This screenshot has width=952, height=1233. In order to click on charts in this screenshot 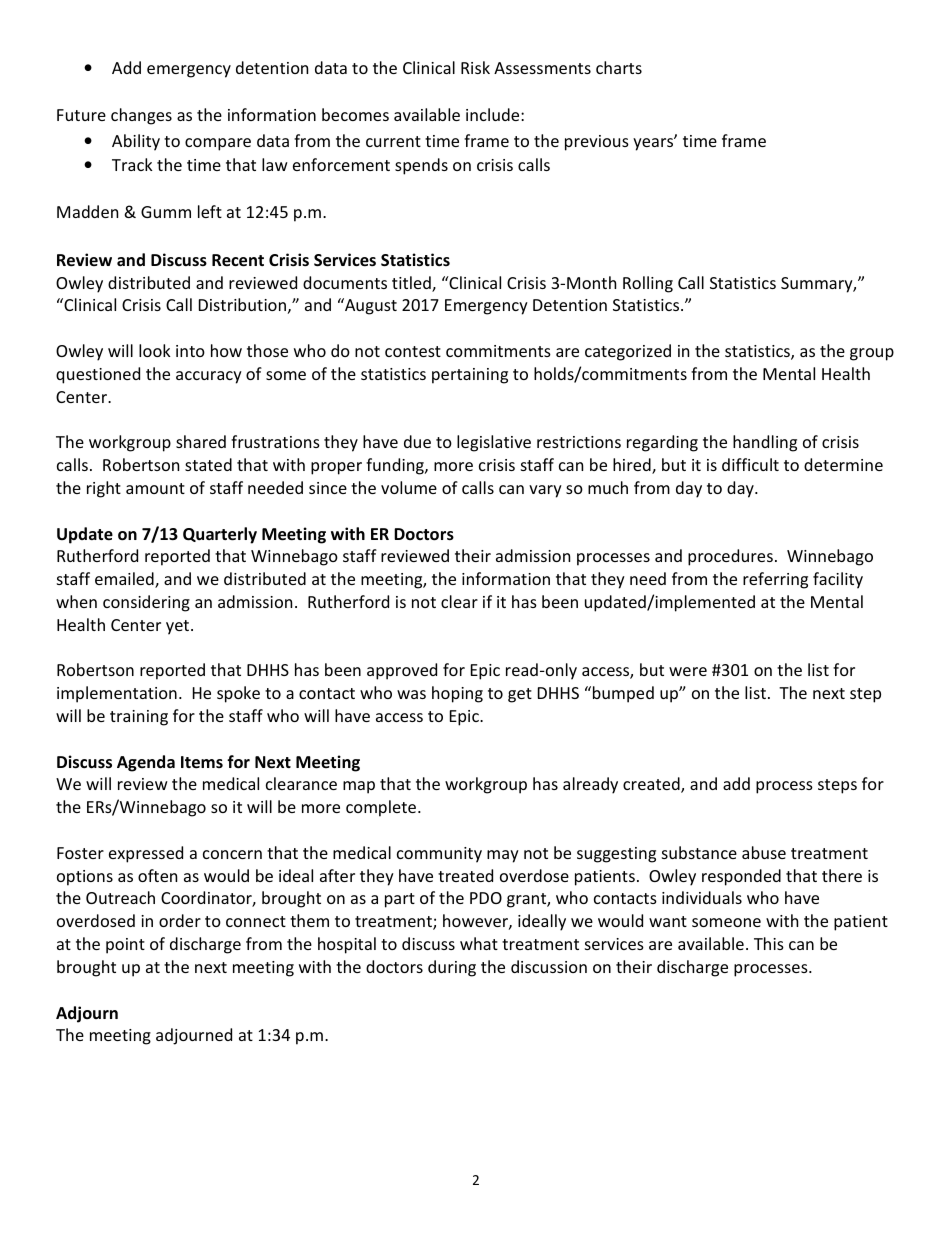, I will do `click(619, 67)`.
